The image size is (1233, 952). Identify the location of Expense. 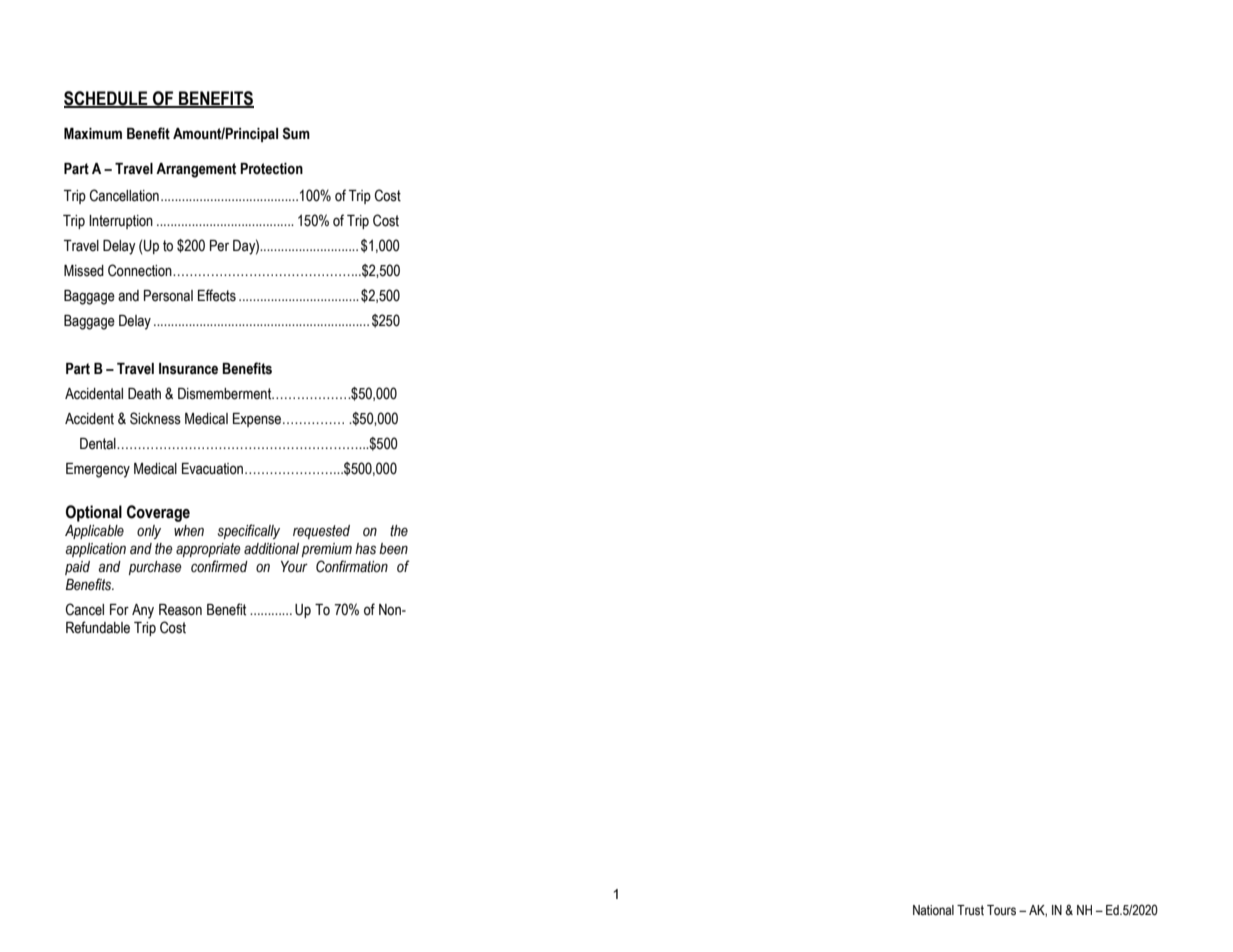
(258, 420).
